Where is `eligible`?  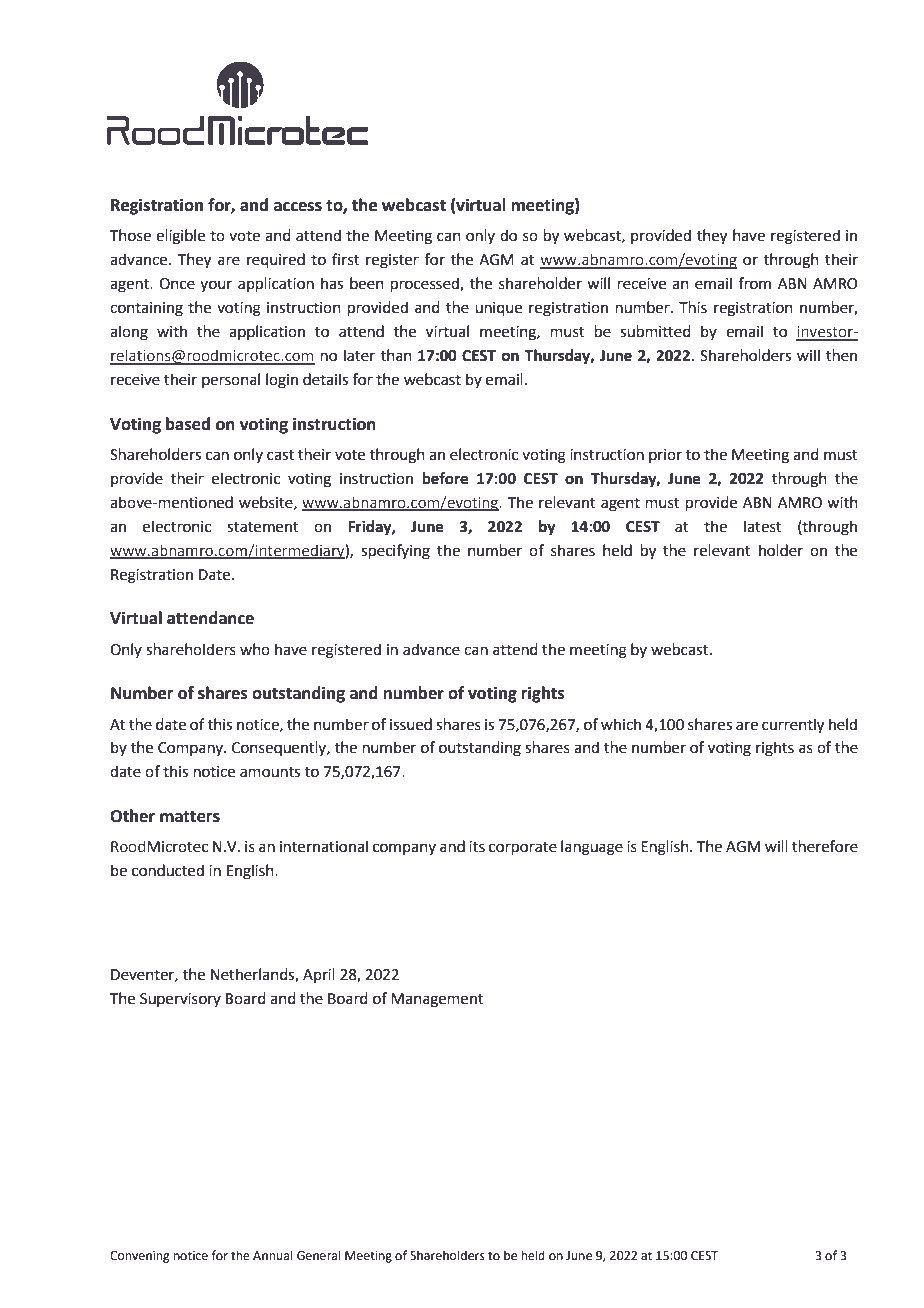
eligible is located at coordinates (180, 237).
